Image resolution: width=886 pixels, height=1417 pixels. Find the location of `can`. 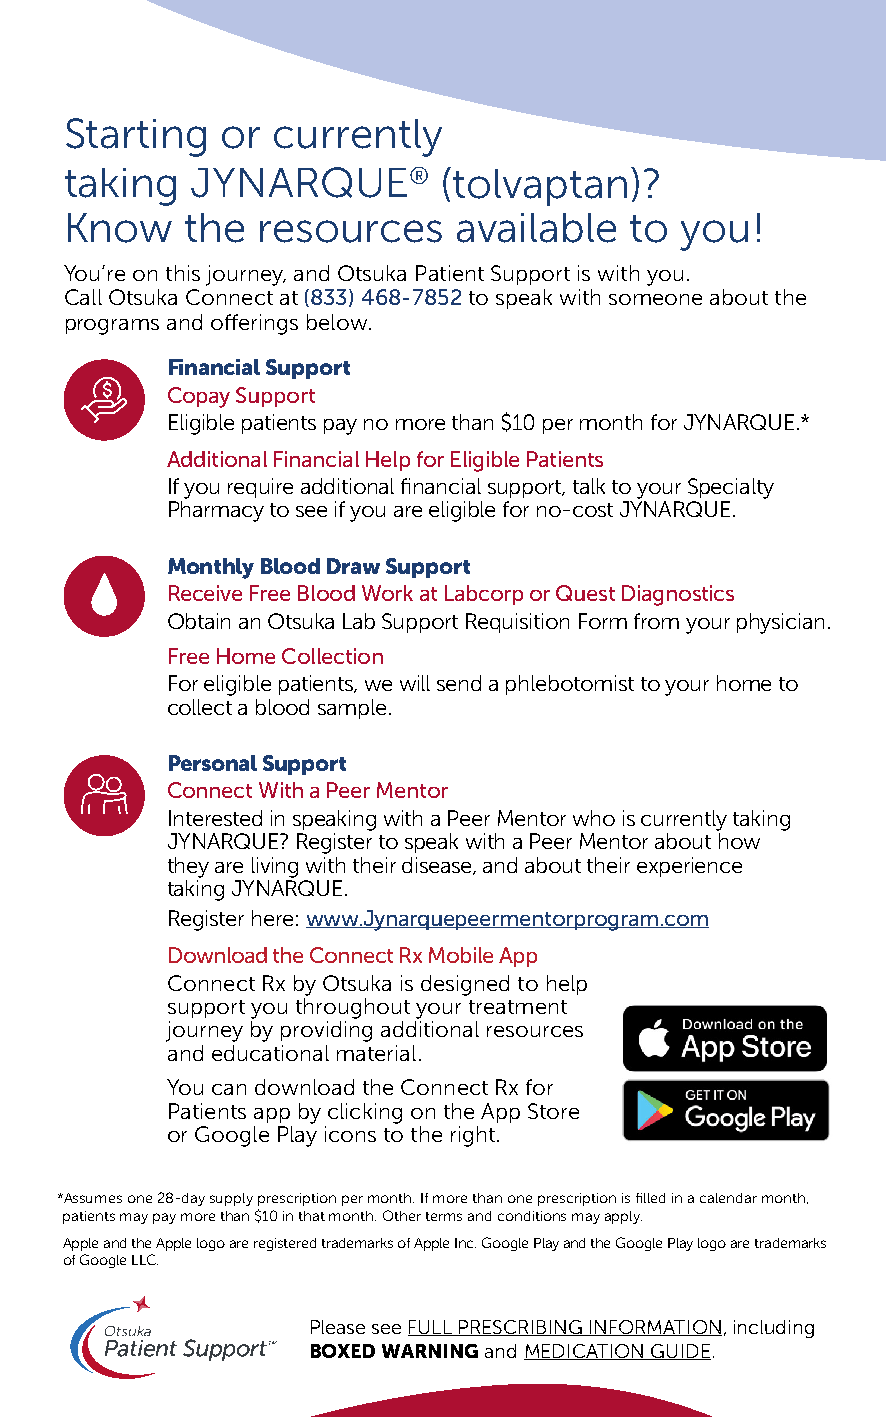

can is located at coordinates (229, 1089).
